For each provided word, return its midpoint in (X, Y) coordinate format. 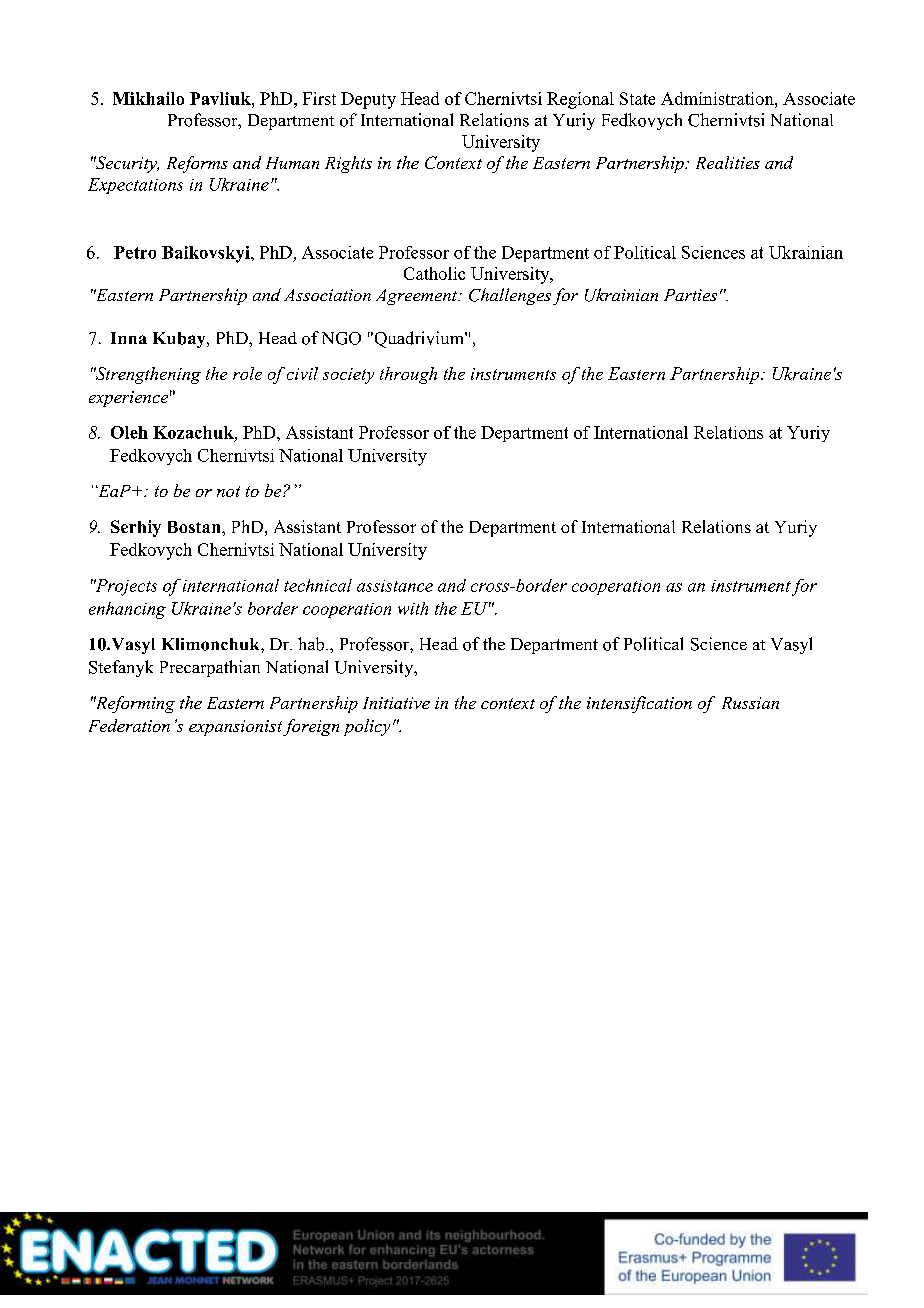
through (408, 375)
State (637, 98)
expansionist (235, 728)
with (413, 608)
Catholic (434, 273)
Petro (135, 252)
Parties (690, 295)
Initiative (396, 703)
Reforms (197, 164)
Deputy (368, 100)
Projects (125, 587)
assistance (395, 586)
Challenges (510, 296)
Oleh (129, 432)
